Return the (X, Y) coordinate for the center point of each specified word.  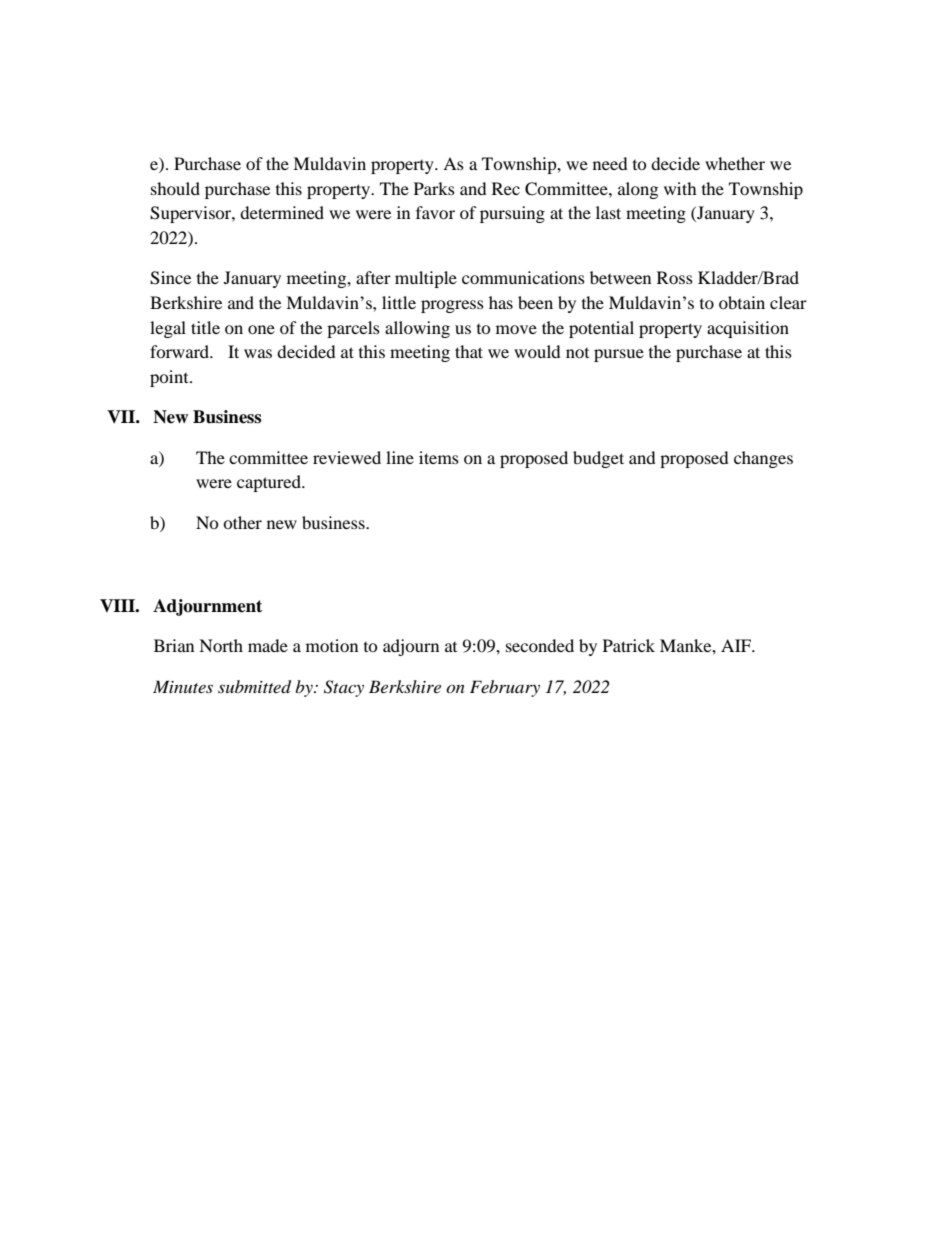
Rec (506, 188)
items (439, 457)
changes (763, 459)
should (175, 188)
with (680, 188)
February (505, 688)
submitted (254, 687)
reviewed (347, 457)
